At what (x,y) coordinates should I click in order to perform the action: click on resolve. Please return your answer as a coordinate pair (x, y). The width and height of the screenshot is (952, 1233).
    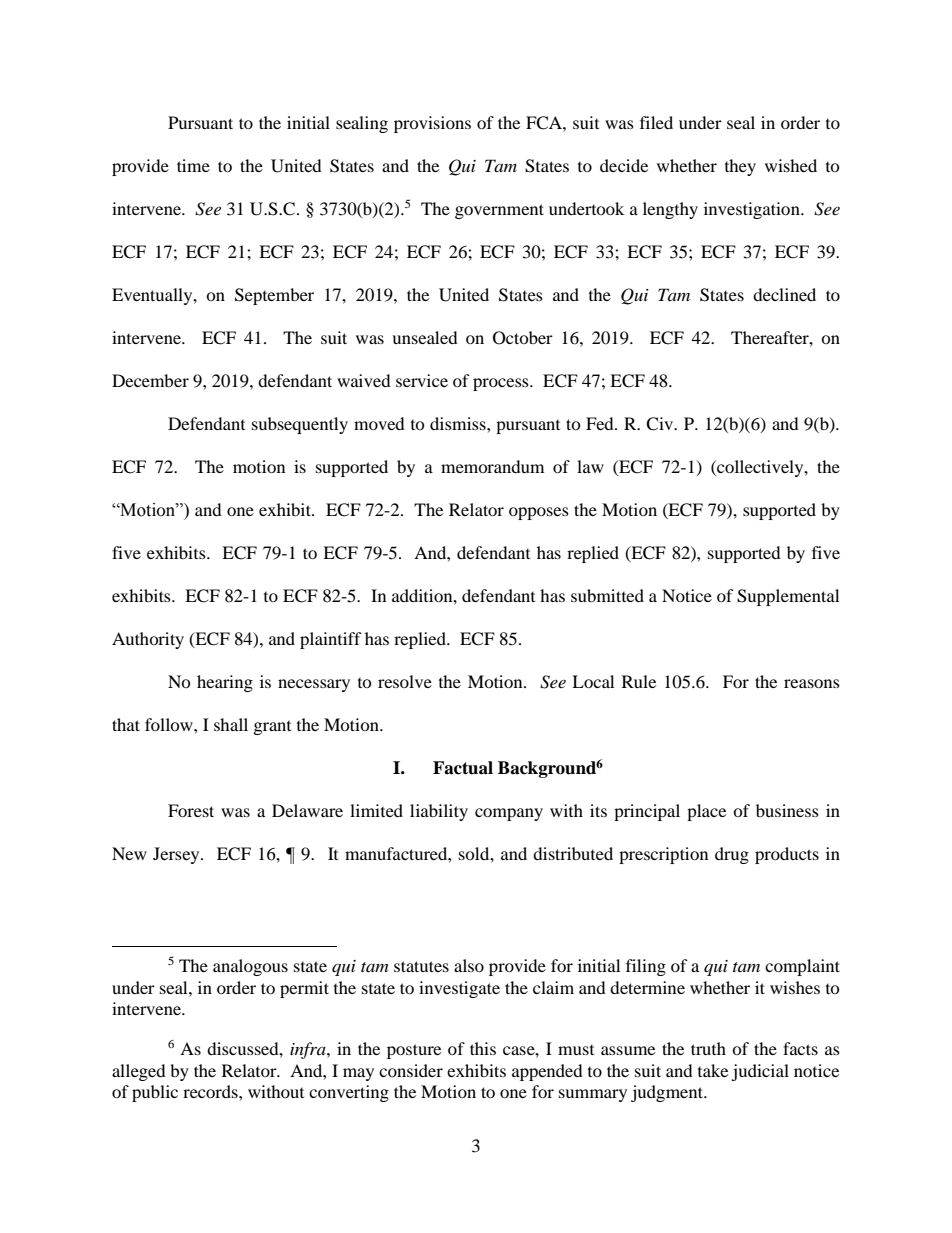
    Looking at the image, I should click on (405, 681).
